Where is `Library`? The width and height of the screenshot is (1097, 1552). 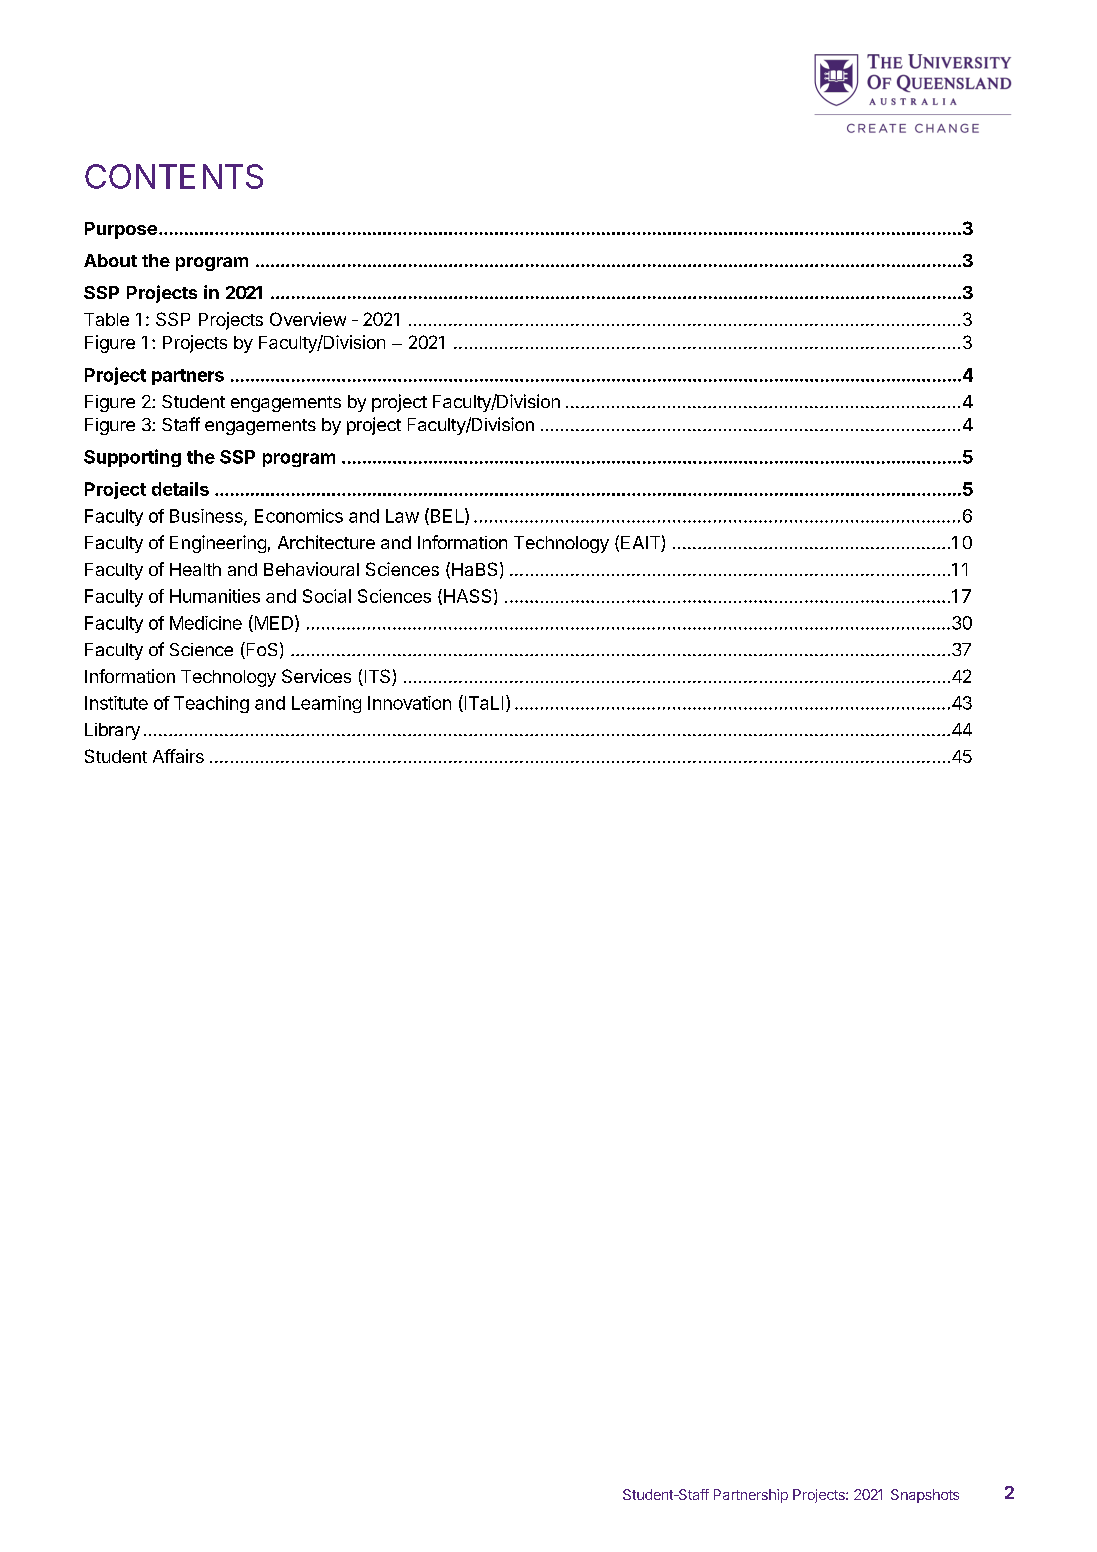
Library is located at coordinates (112, 731).
